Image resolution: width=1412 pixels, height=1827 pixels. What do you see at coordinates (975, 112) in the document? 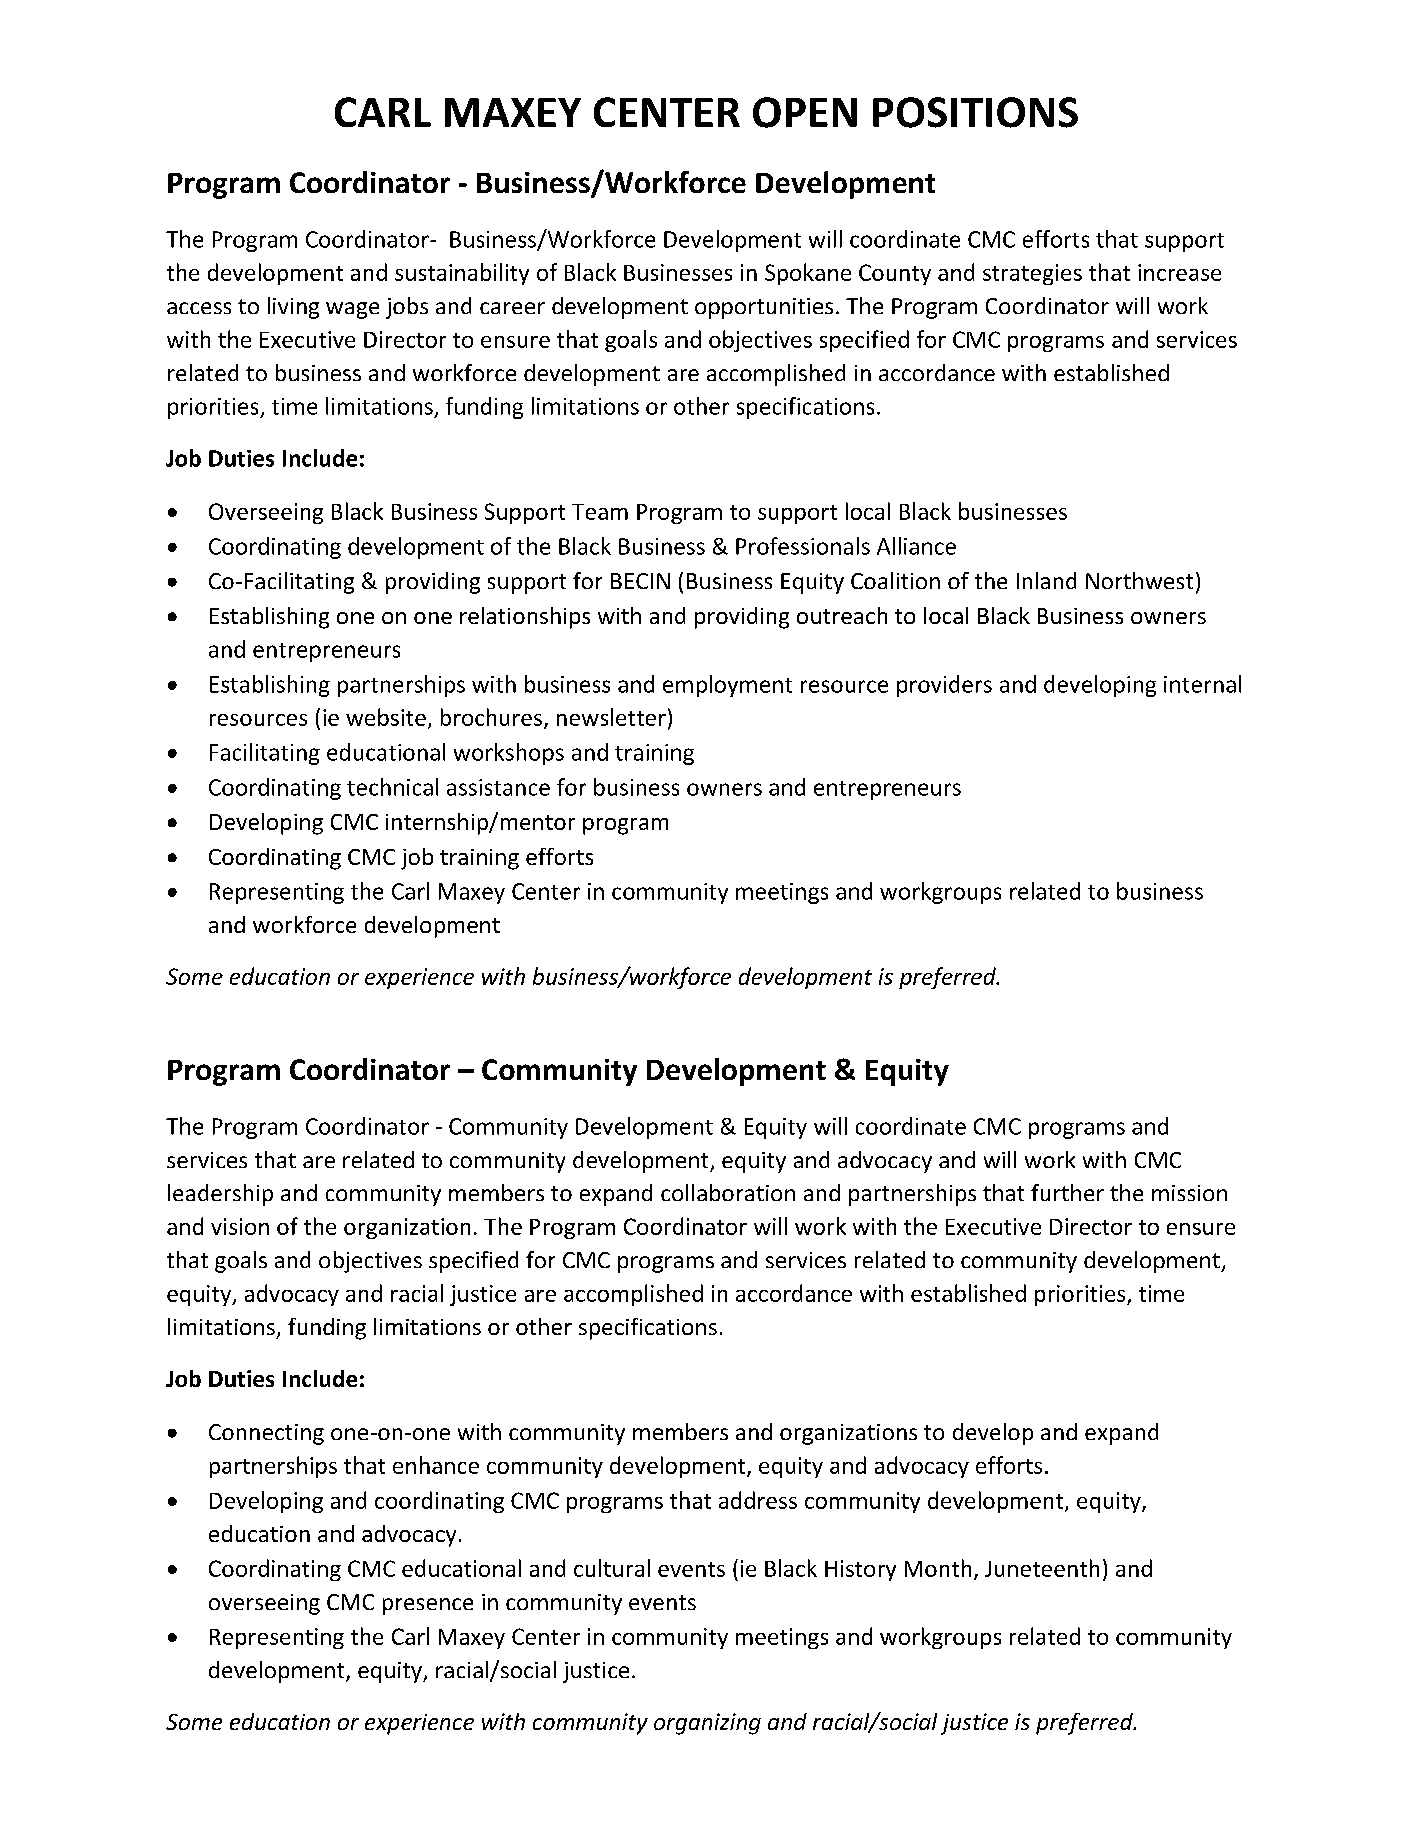
I see `POSITIONS` at bounding box center [975, 112].
